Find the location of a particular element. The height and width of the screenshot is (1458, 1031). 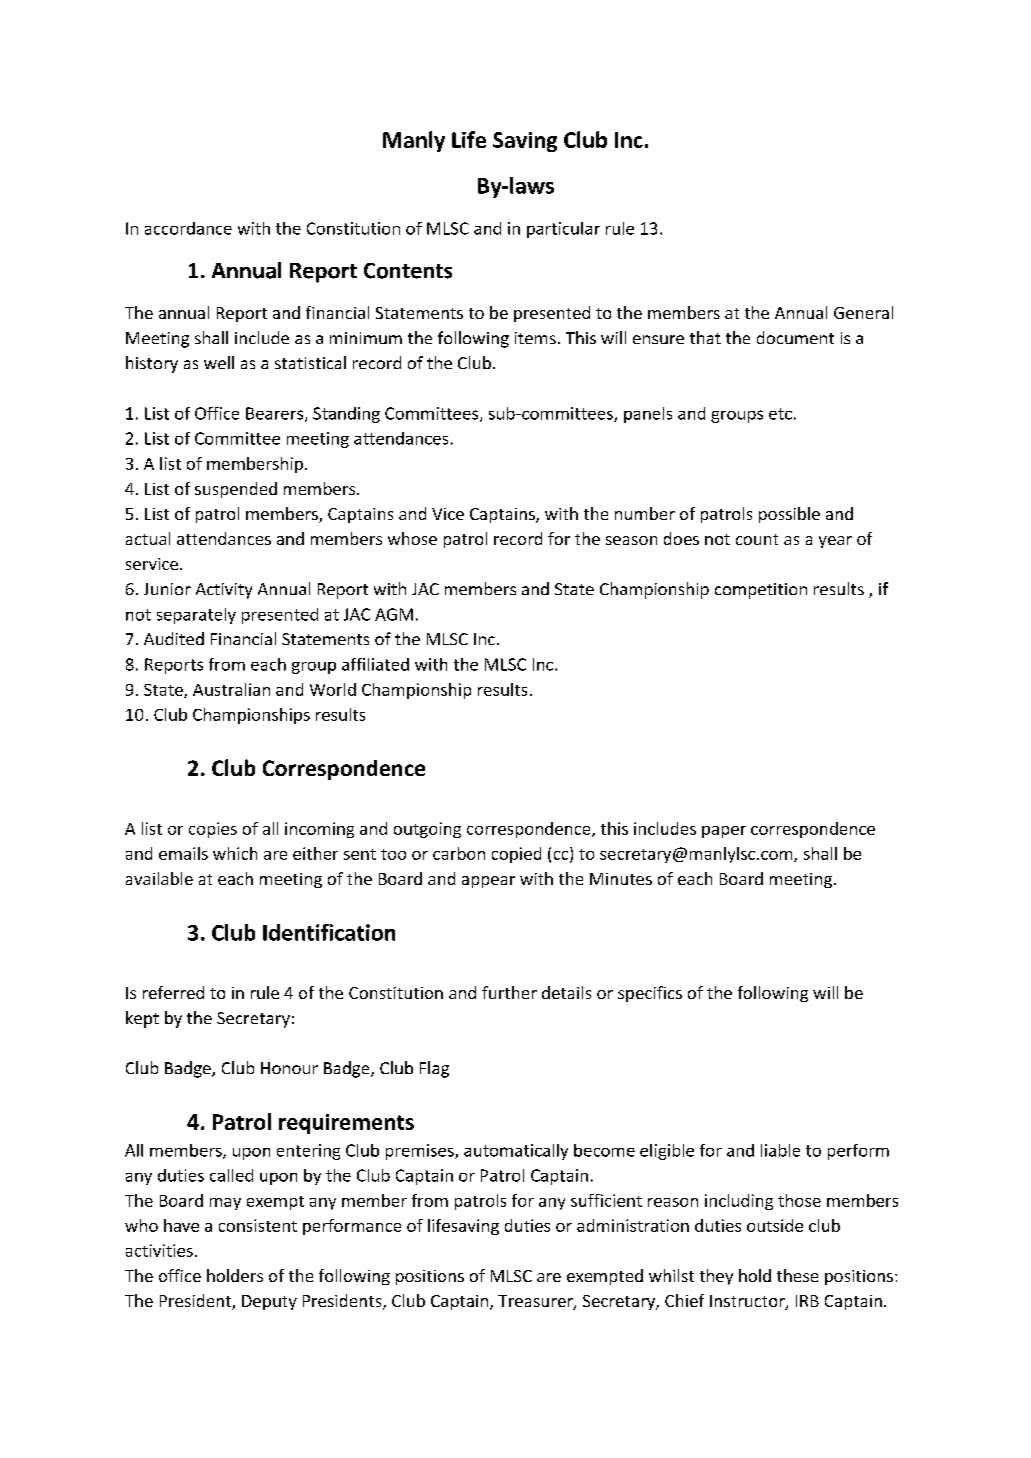

AGM is located at coordinates (394, 614).
